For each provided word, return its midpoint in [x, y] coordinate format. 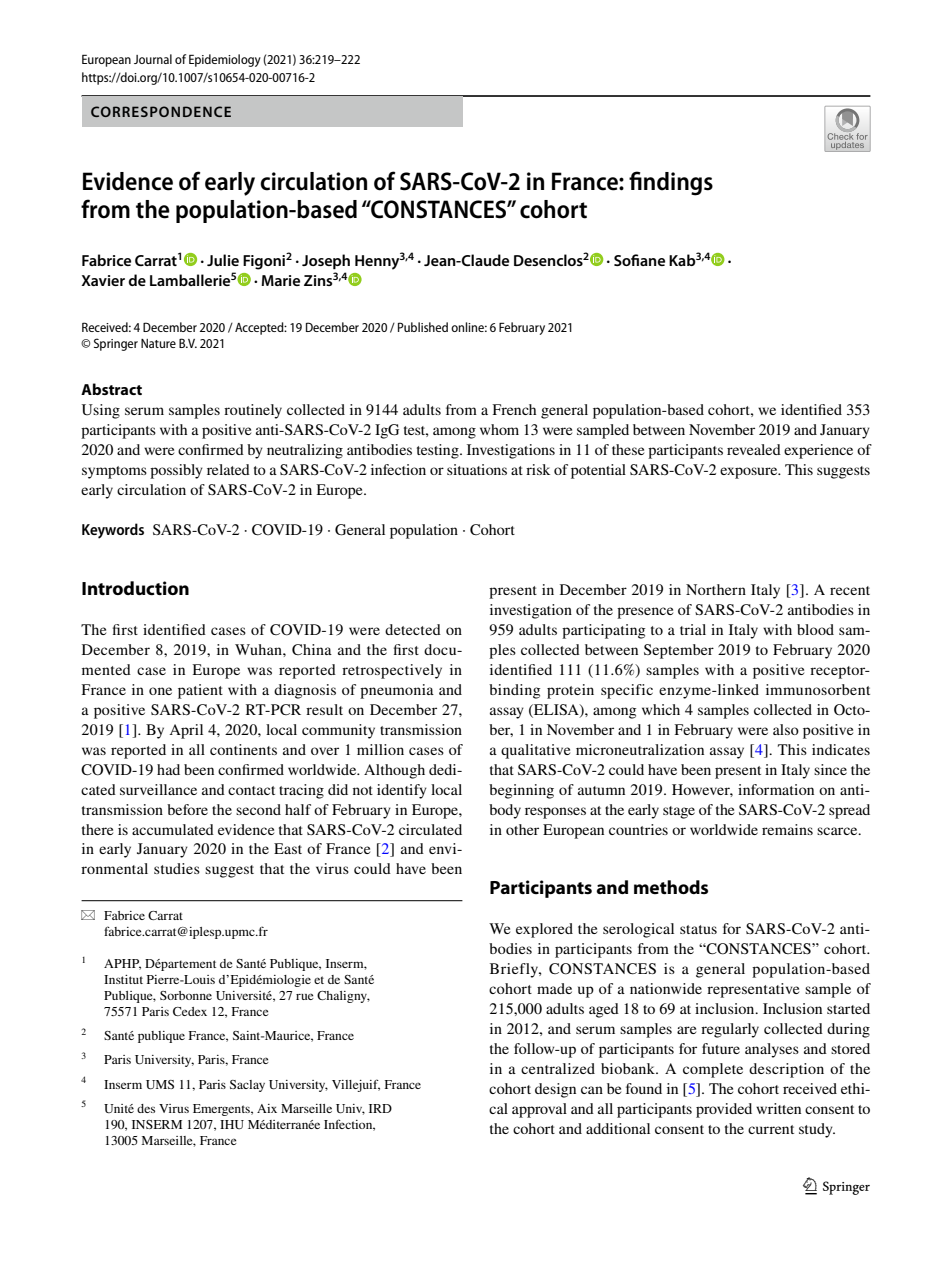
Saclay [247, 1086]
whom [499, 429]
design [555, 1090]
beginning [521, 791]
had [168, 769]
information [776, 789]
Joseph [326, 262]
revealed [754, 449]
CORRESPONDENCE [161, 111]
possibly [176, 471]
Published [423, 327]
